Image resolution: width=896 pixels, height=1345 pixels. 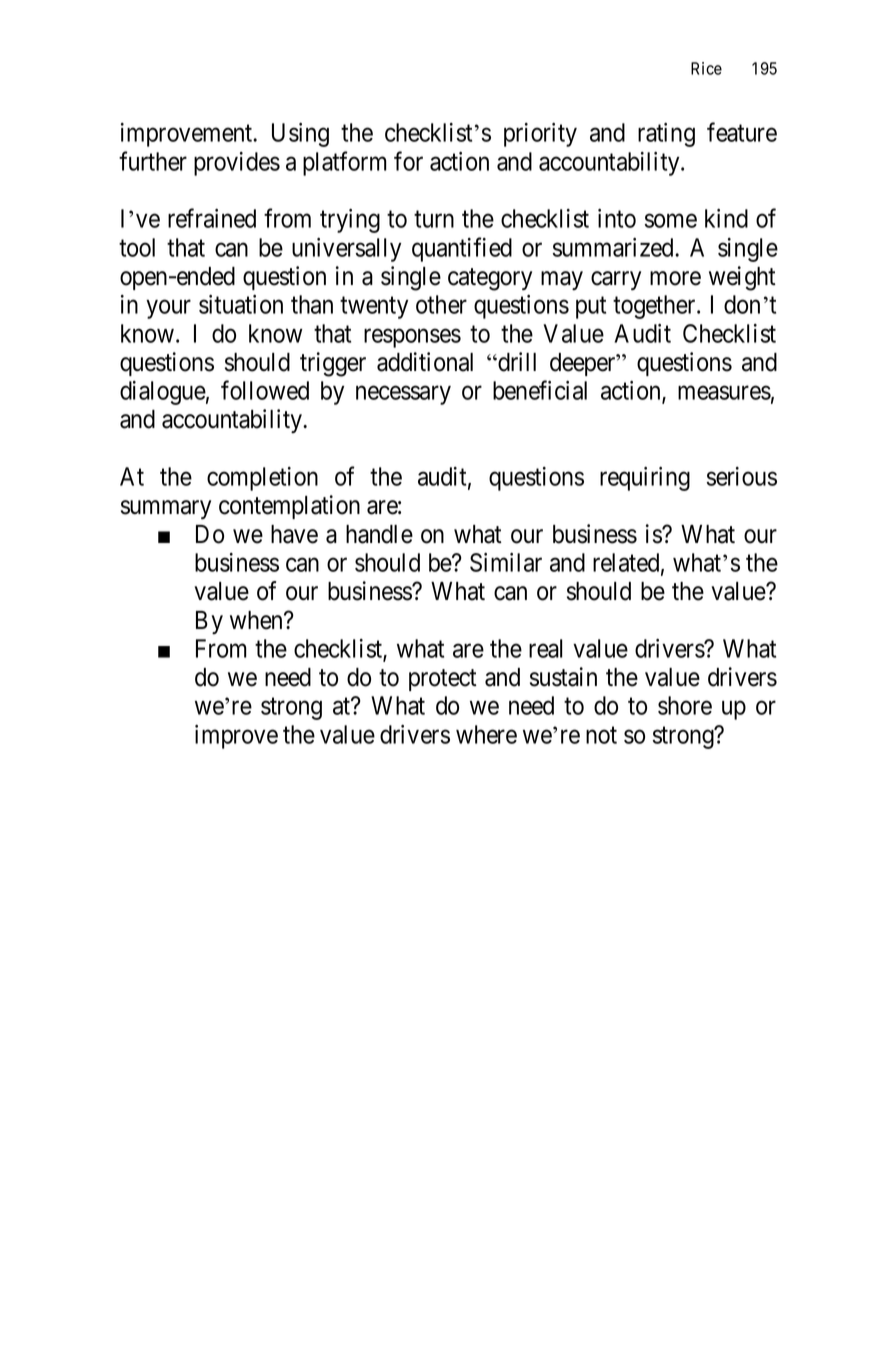 I want to click on Using, so click(x=300, y=135).
